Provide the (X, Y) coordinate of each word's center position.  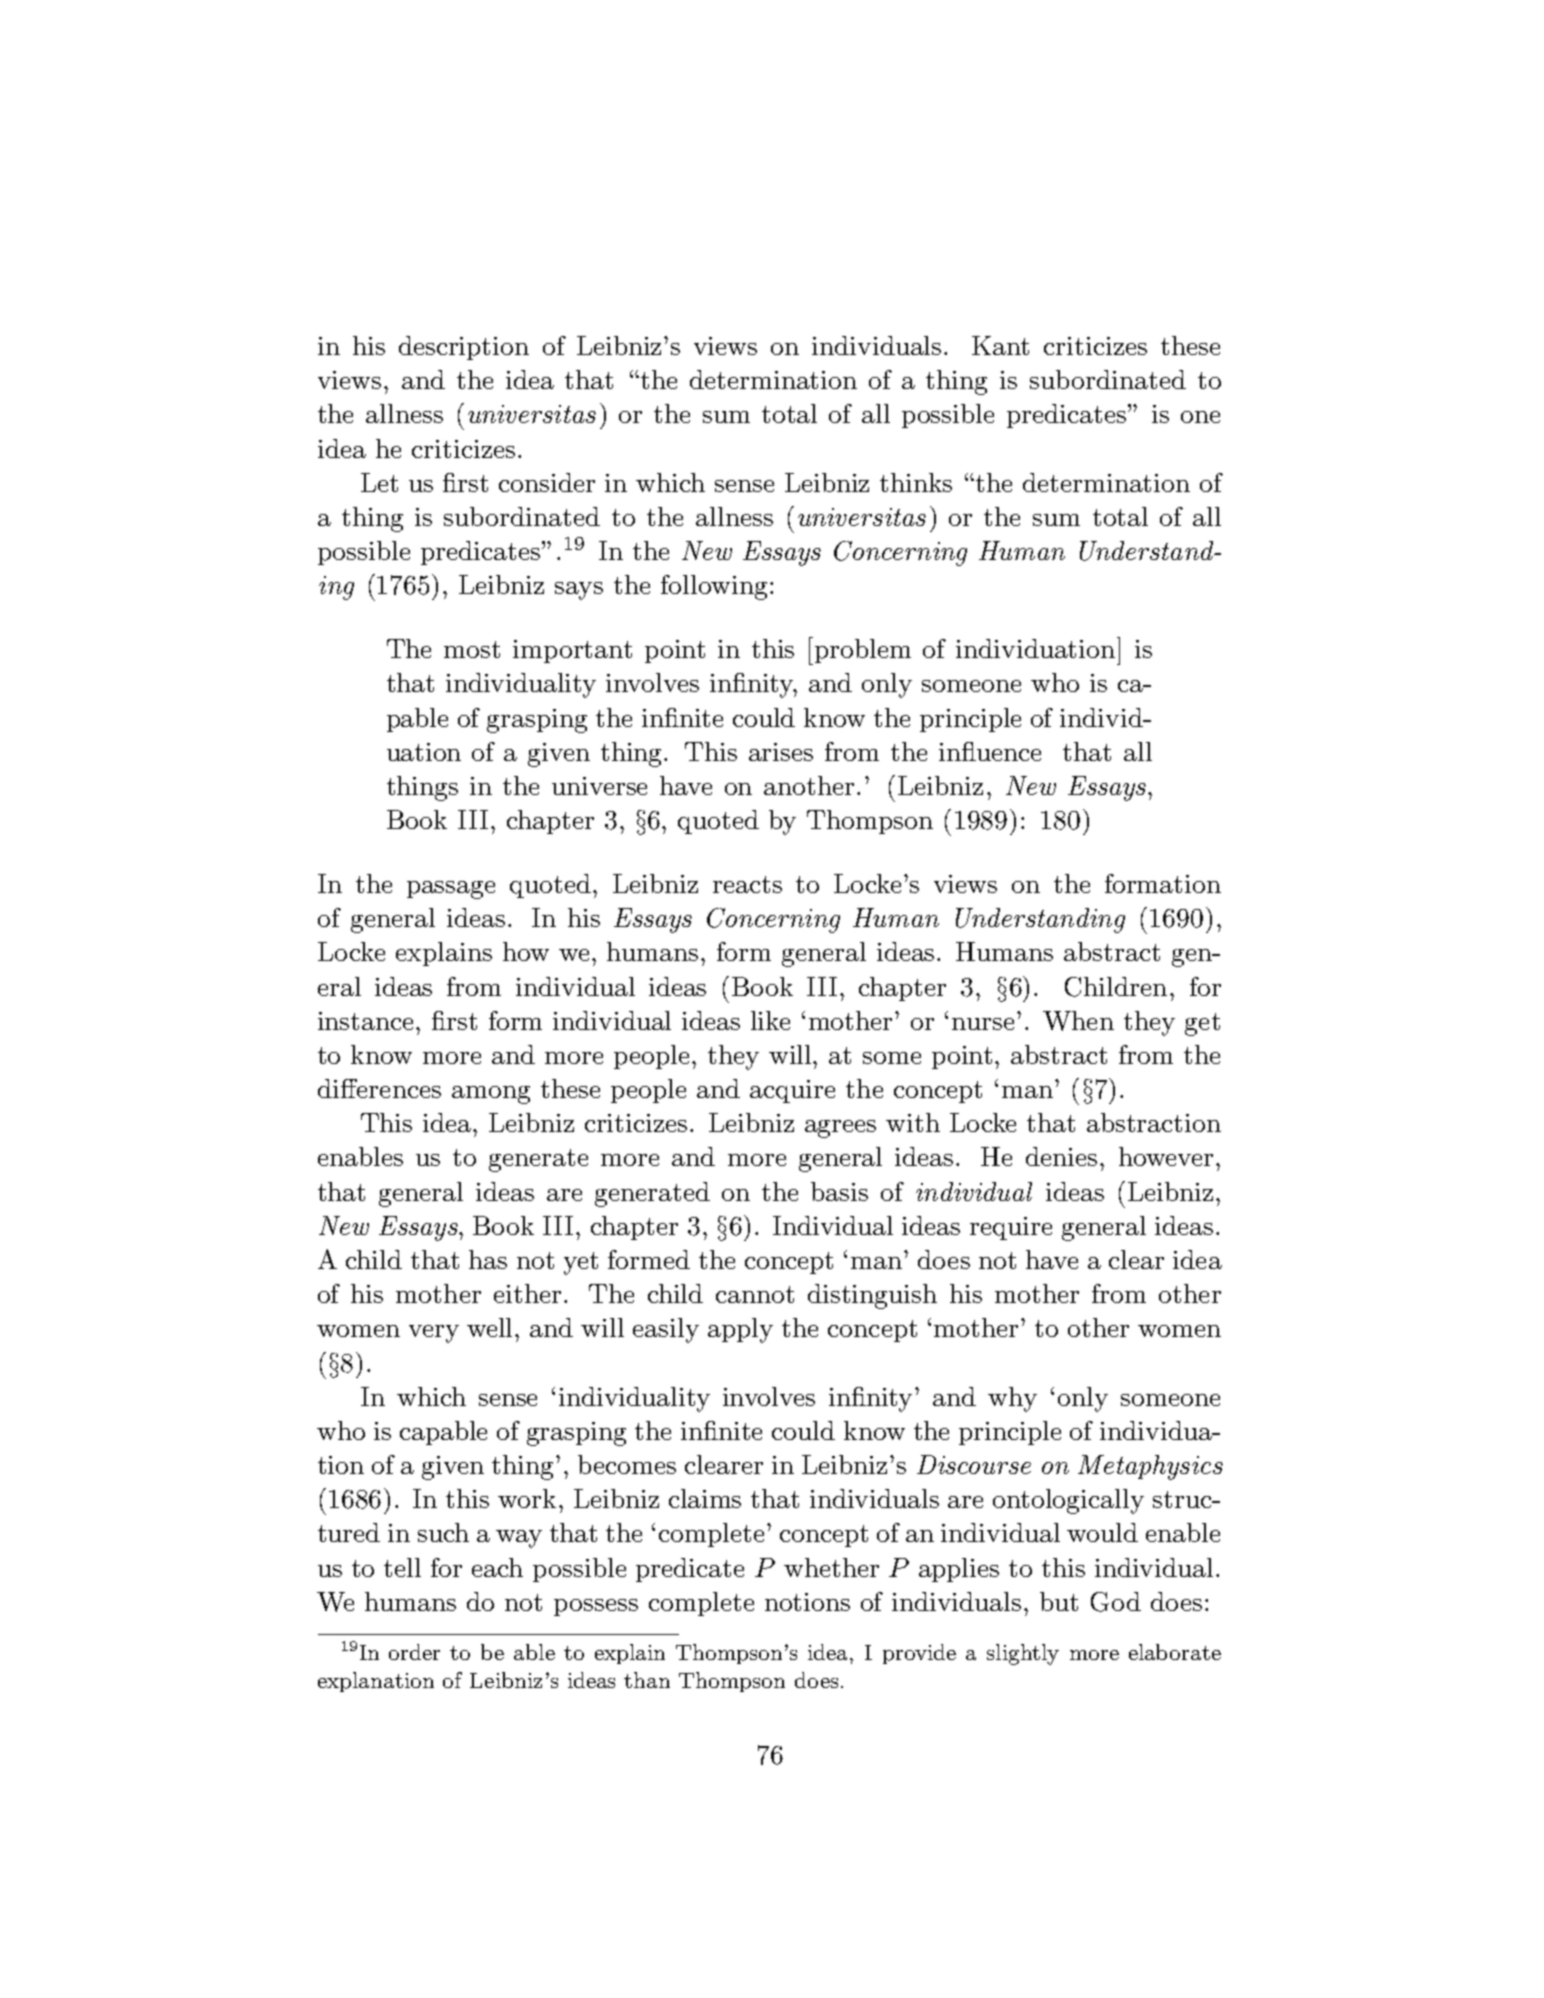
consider (547, 482)
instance (367, 1021)
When (1078, 1021)
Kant (1000, 345)
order (414, 1652)
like (770, 1020)
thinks (916, 482)
